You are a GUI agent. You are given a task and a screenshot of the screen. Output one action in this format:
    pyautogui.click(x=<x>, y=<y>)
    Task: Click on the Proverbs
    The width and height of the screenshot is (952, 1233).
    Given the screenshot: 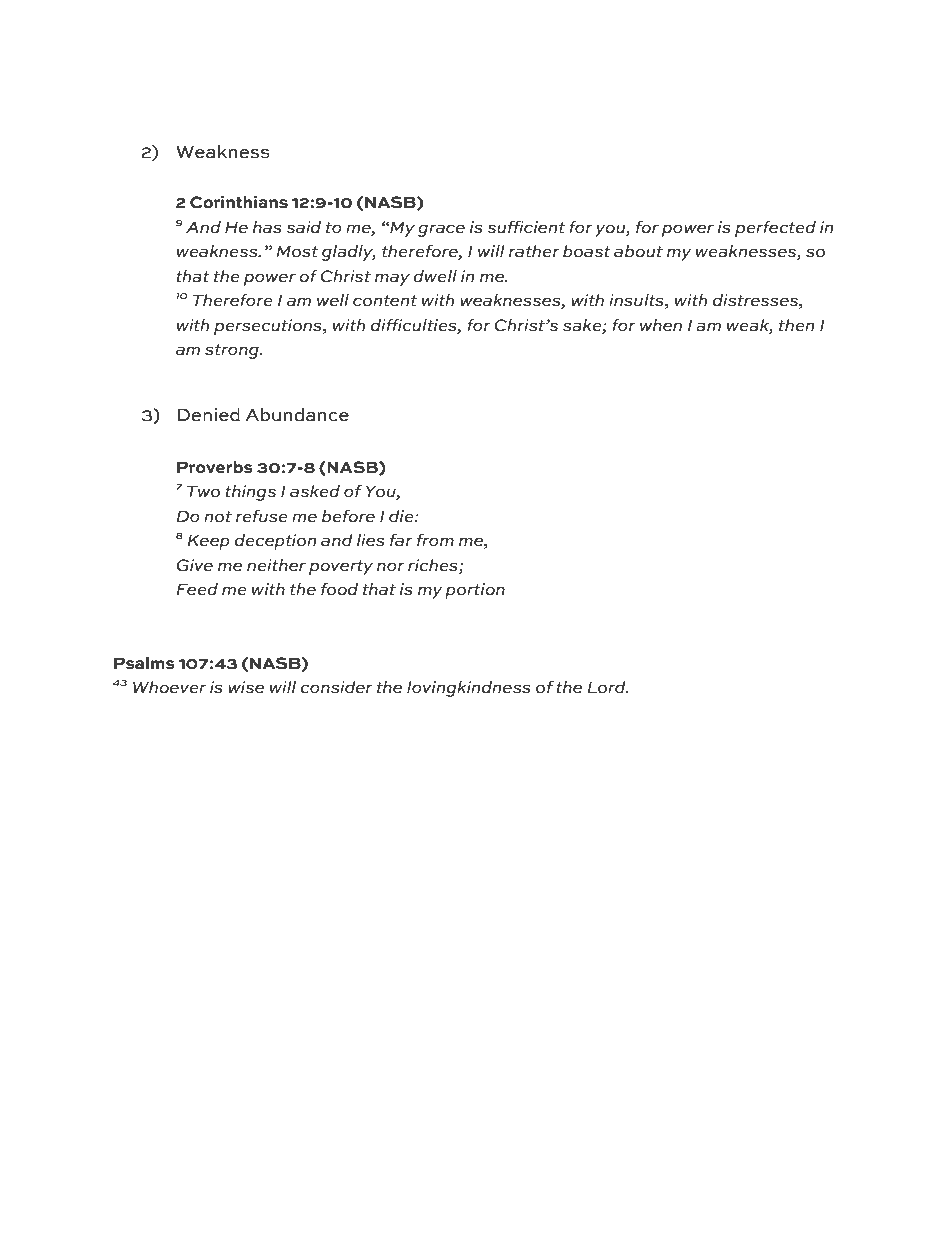 What is the action you would take?
    pyautogui.click(x=215, y=467)
